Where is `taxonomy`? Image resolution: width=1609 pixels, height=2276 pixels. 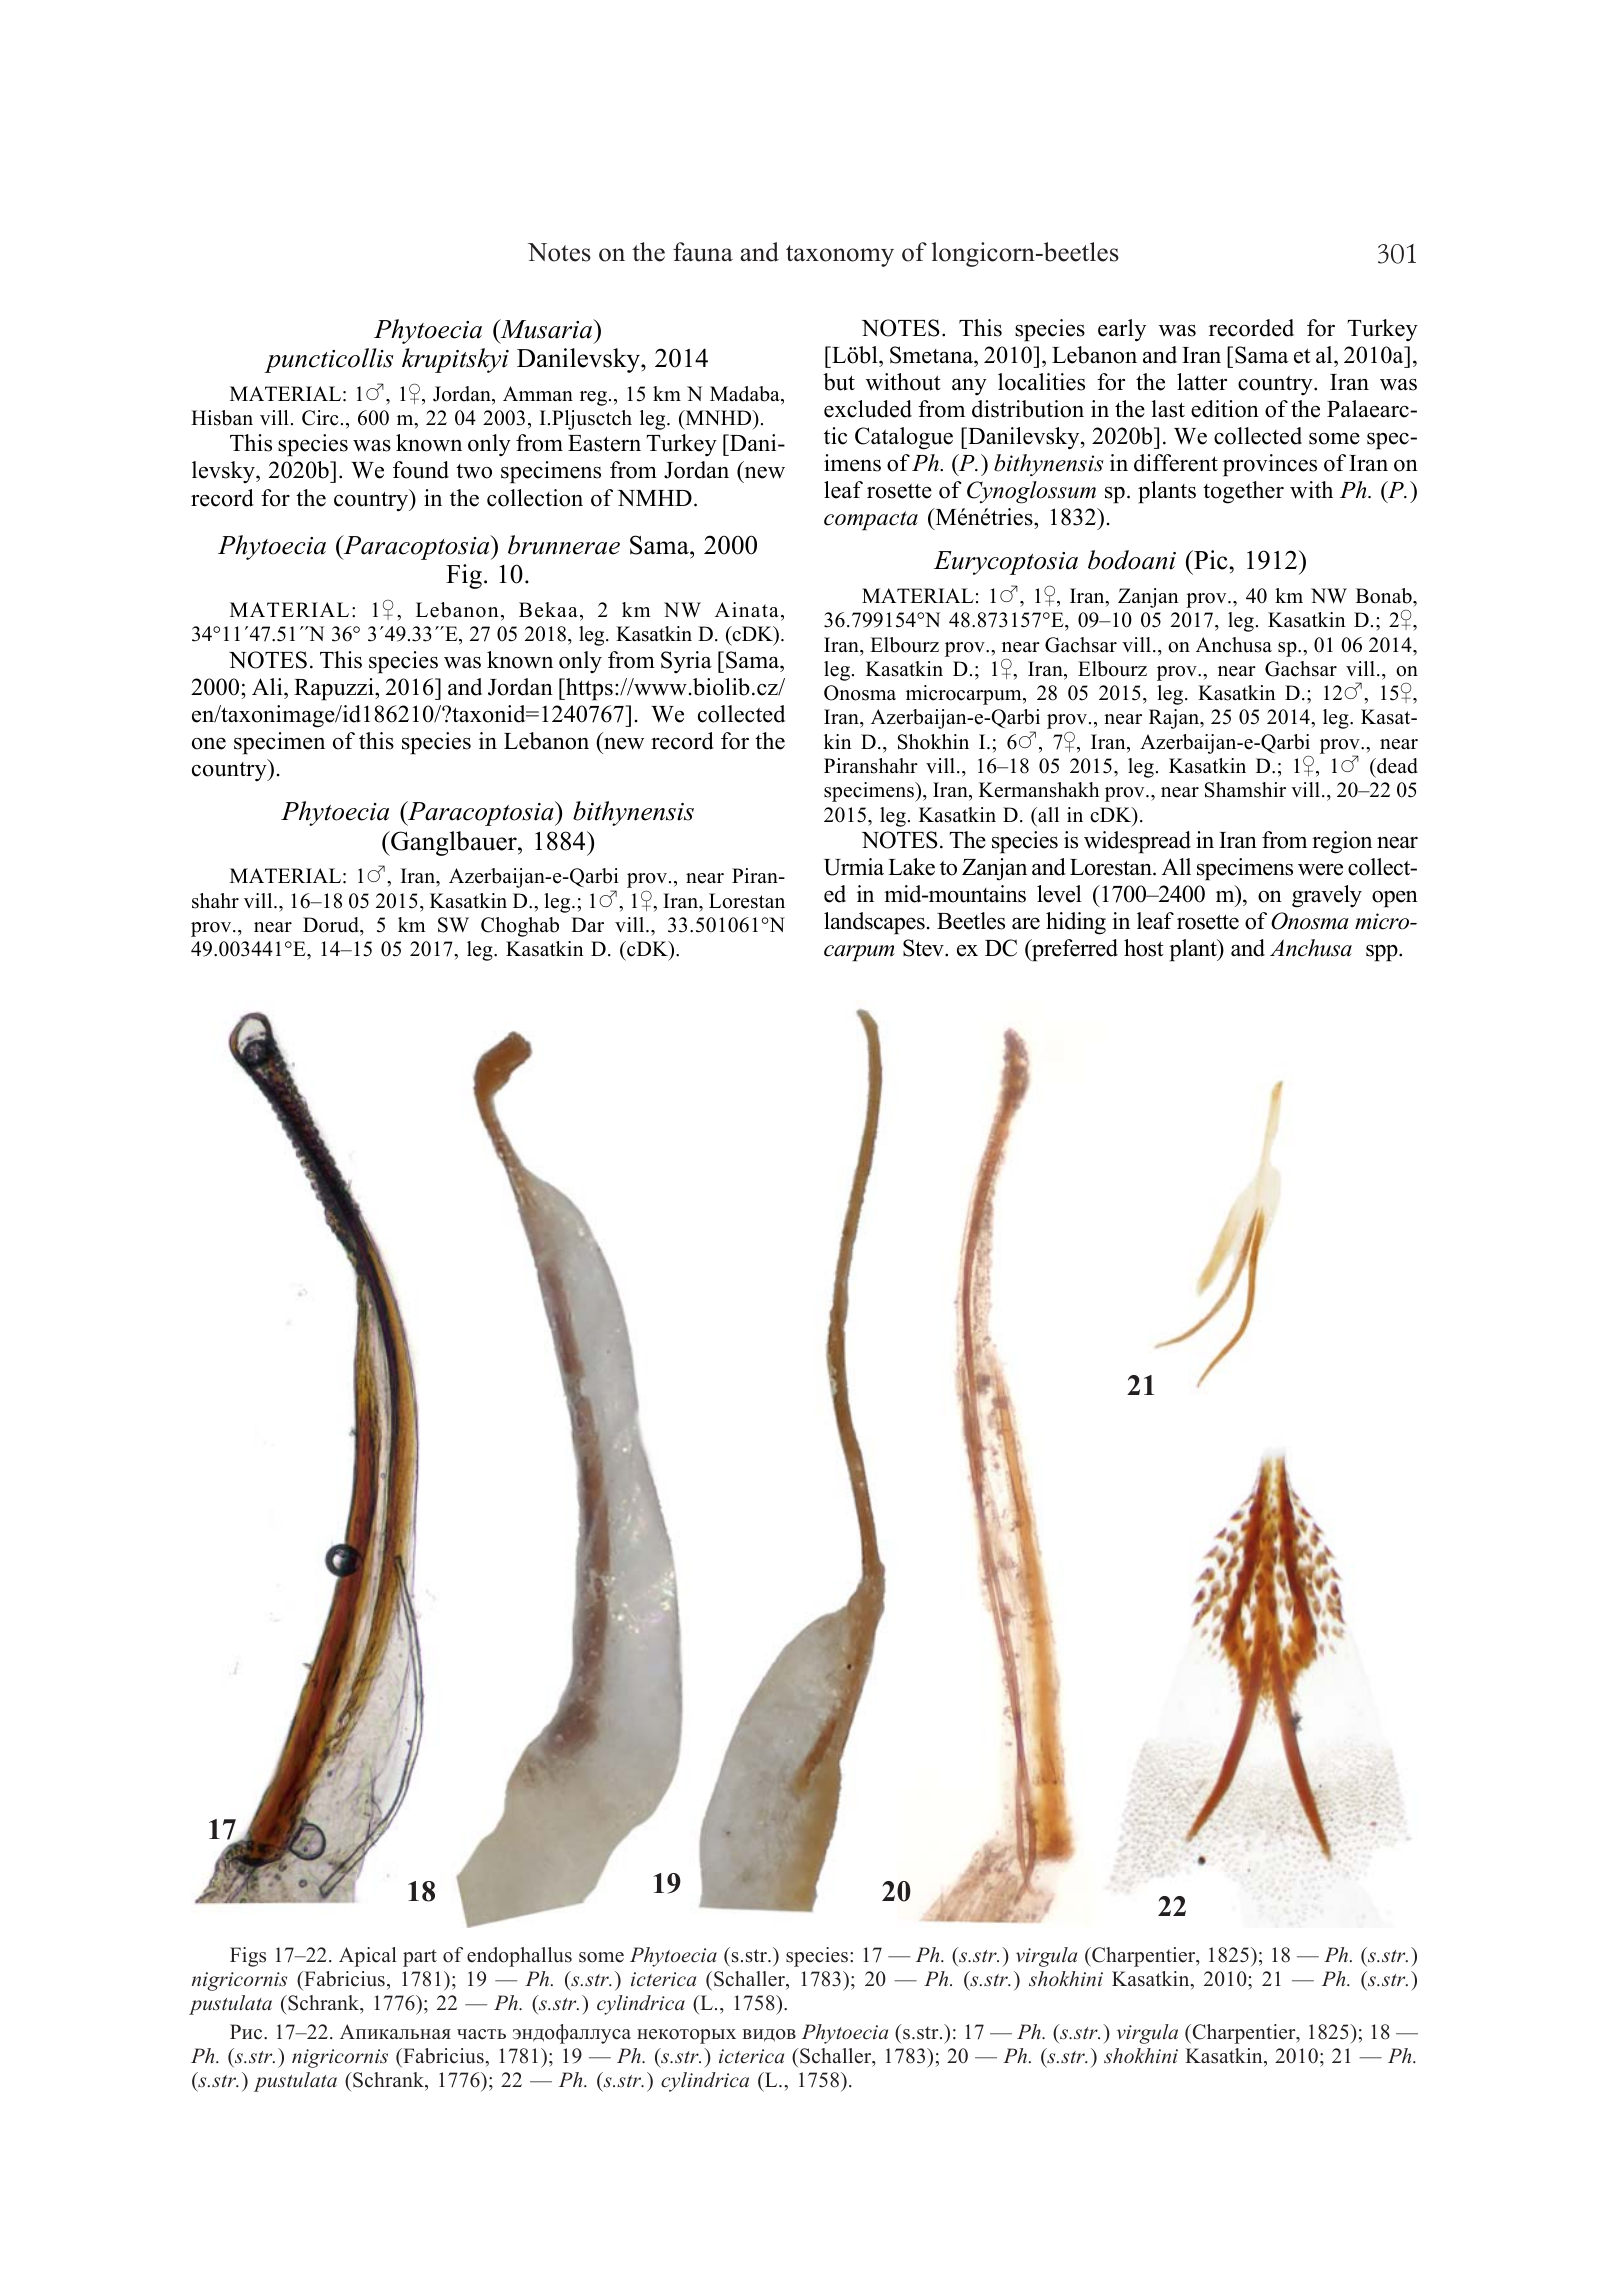 taxonomy is located at coordinates (840, 256).
